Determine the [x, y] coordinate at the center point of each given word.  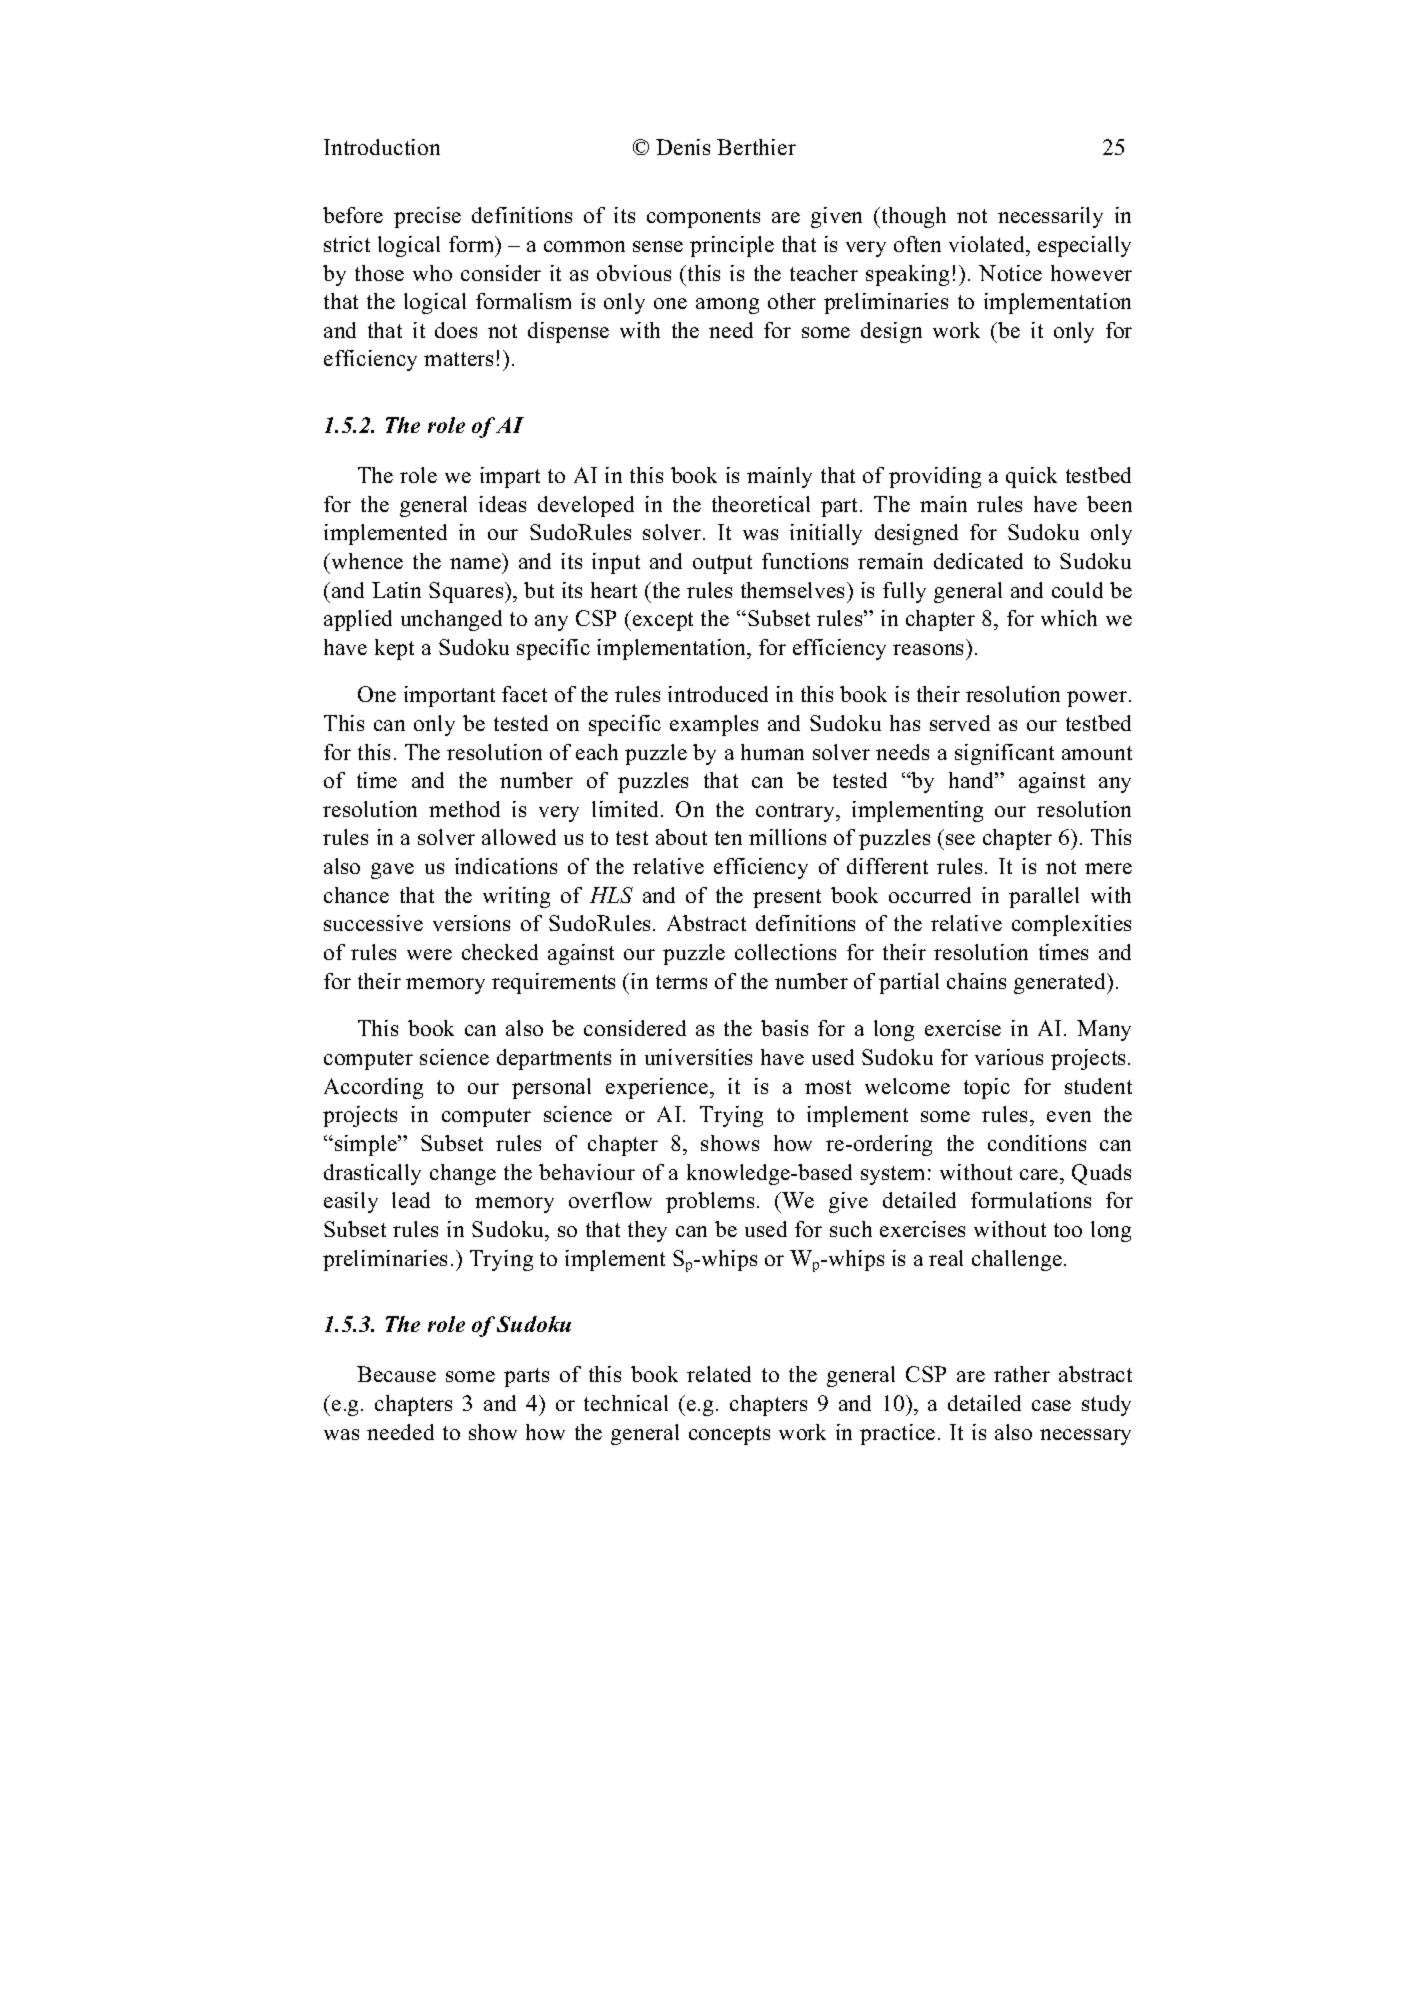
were [429, 954]
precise [427, 217]
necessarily [1050, 217]
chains [976, 981]
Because [396, 1374]
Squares [467, 592]
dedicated [978, 561]
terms [681, 982]
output [722, 564]
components [703, 218]
